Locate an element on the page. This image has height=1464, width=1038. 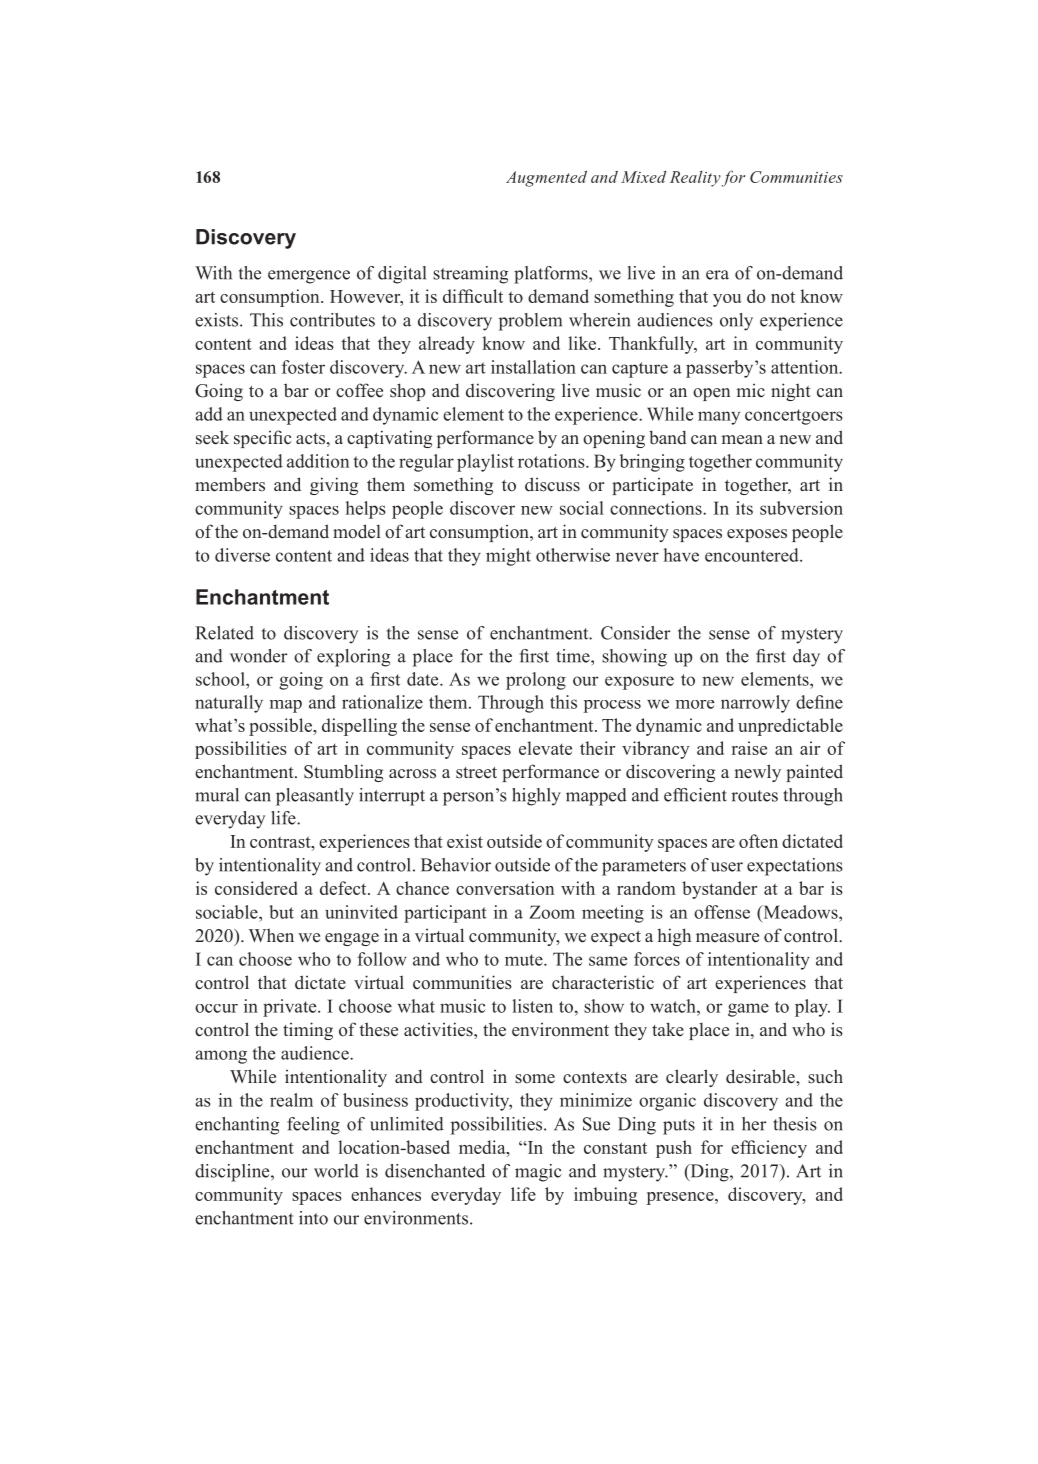
emergence is located at coordinates (309, 277).
